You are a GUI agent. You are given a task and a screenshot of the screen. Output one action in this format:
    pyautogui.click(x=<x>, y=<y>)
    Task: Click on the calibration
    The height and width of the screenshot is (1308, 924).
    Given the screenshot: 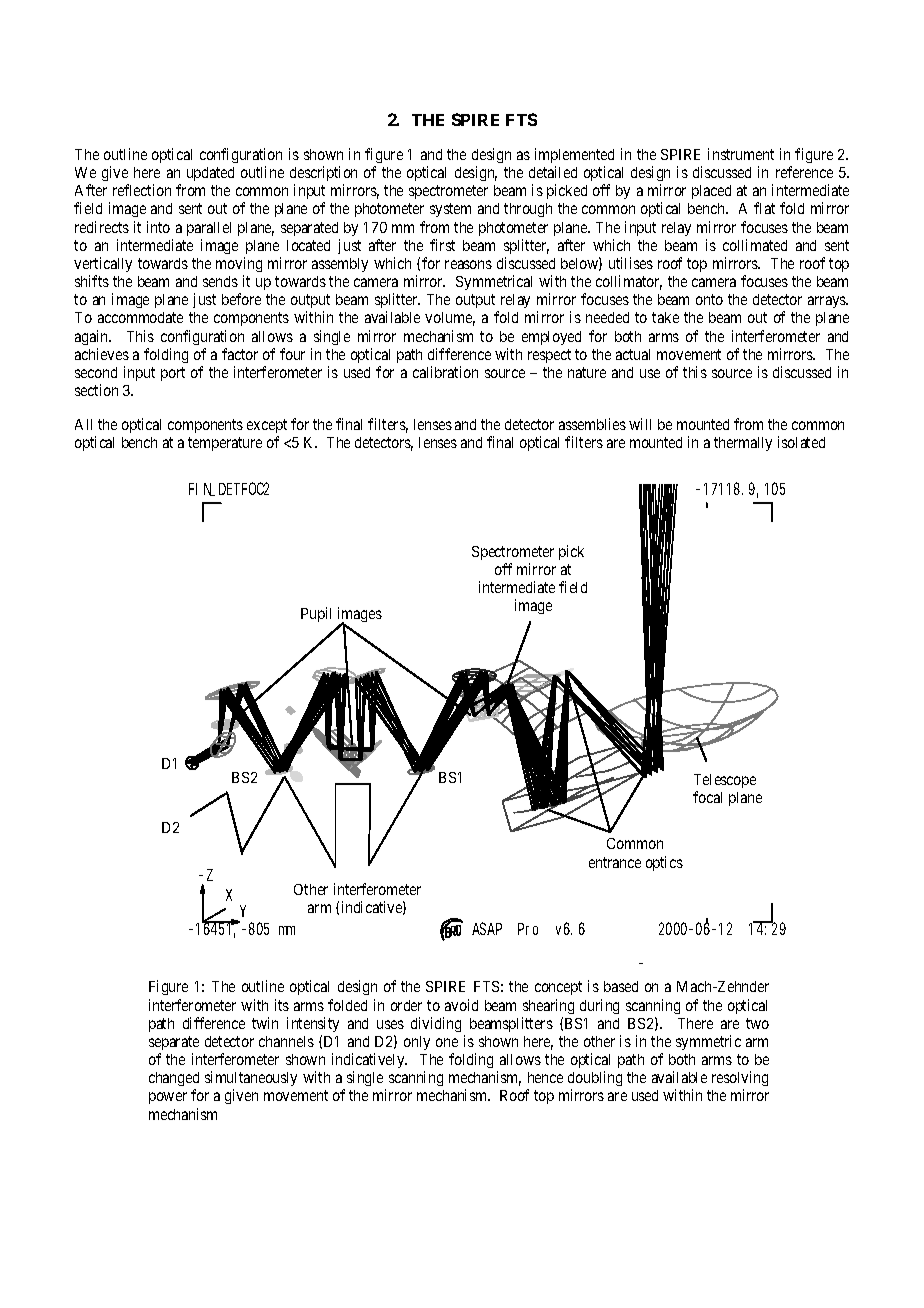 What is the action you would take?
    pyautogui.click(x=445, y=372)
